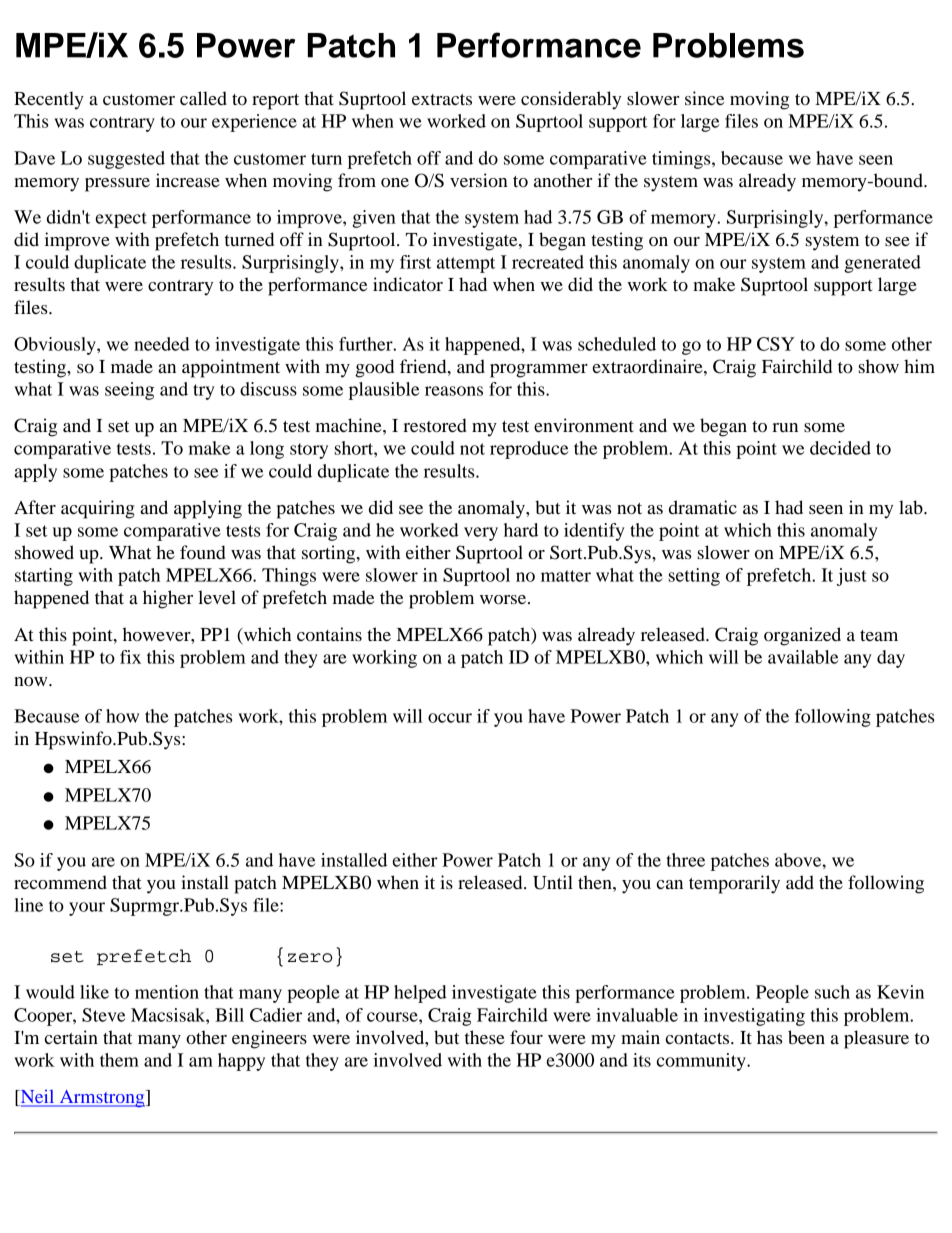 This screenshot has width=952, height=1233. What do you see at coordinates (168, 599) in the screenshot?
I see `higher` at bounding box center [168, 599].
